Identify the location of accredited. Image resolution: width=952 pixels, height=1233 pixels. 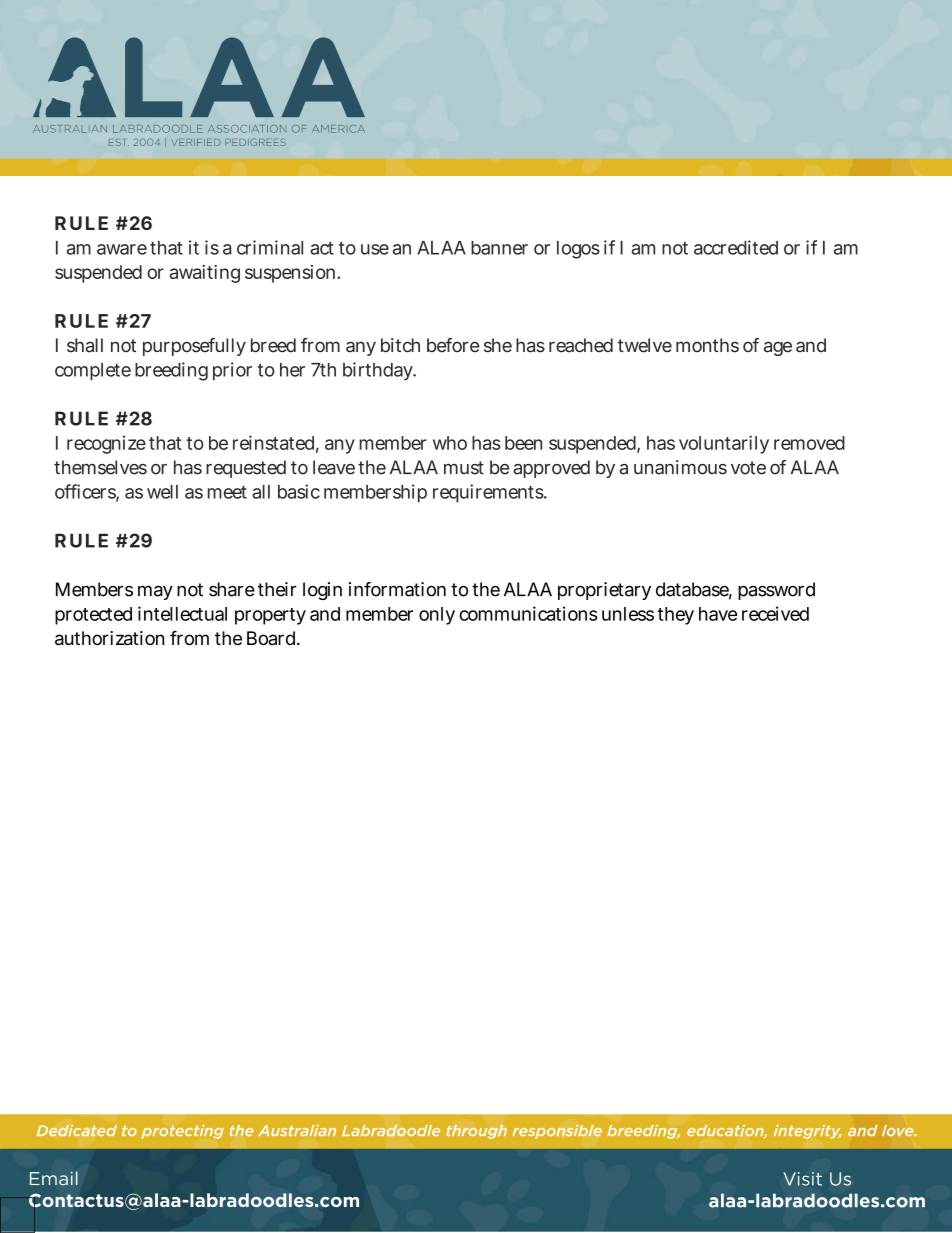
(736, 247).
